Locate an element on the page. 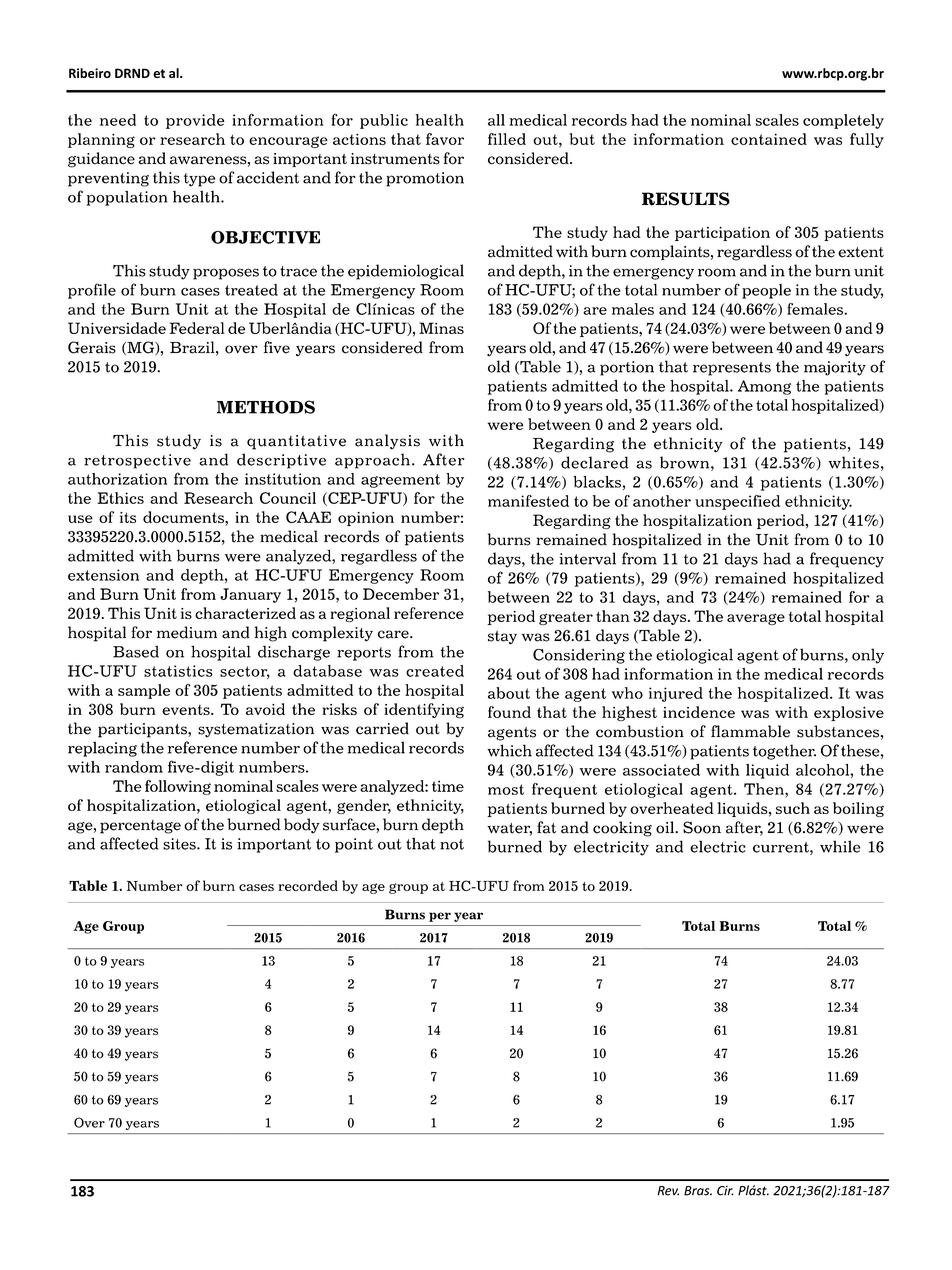  time is located at coordinates (448, 786).
